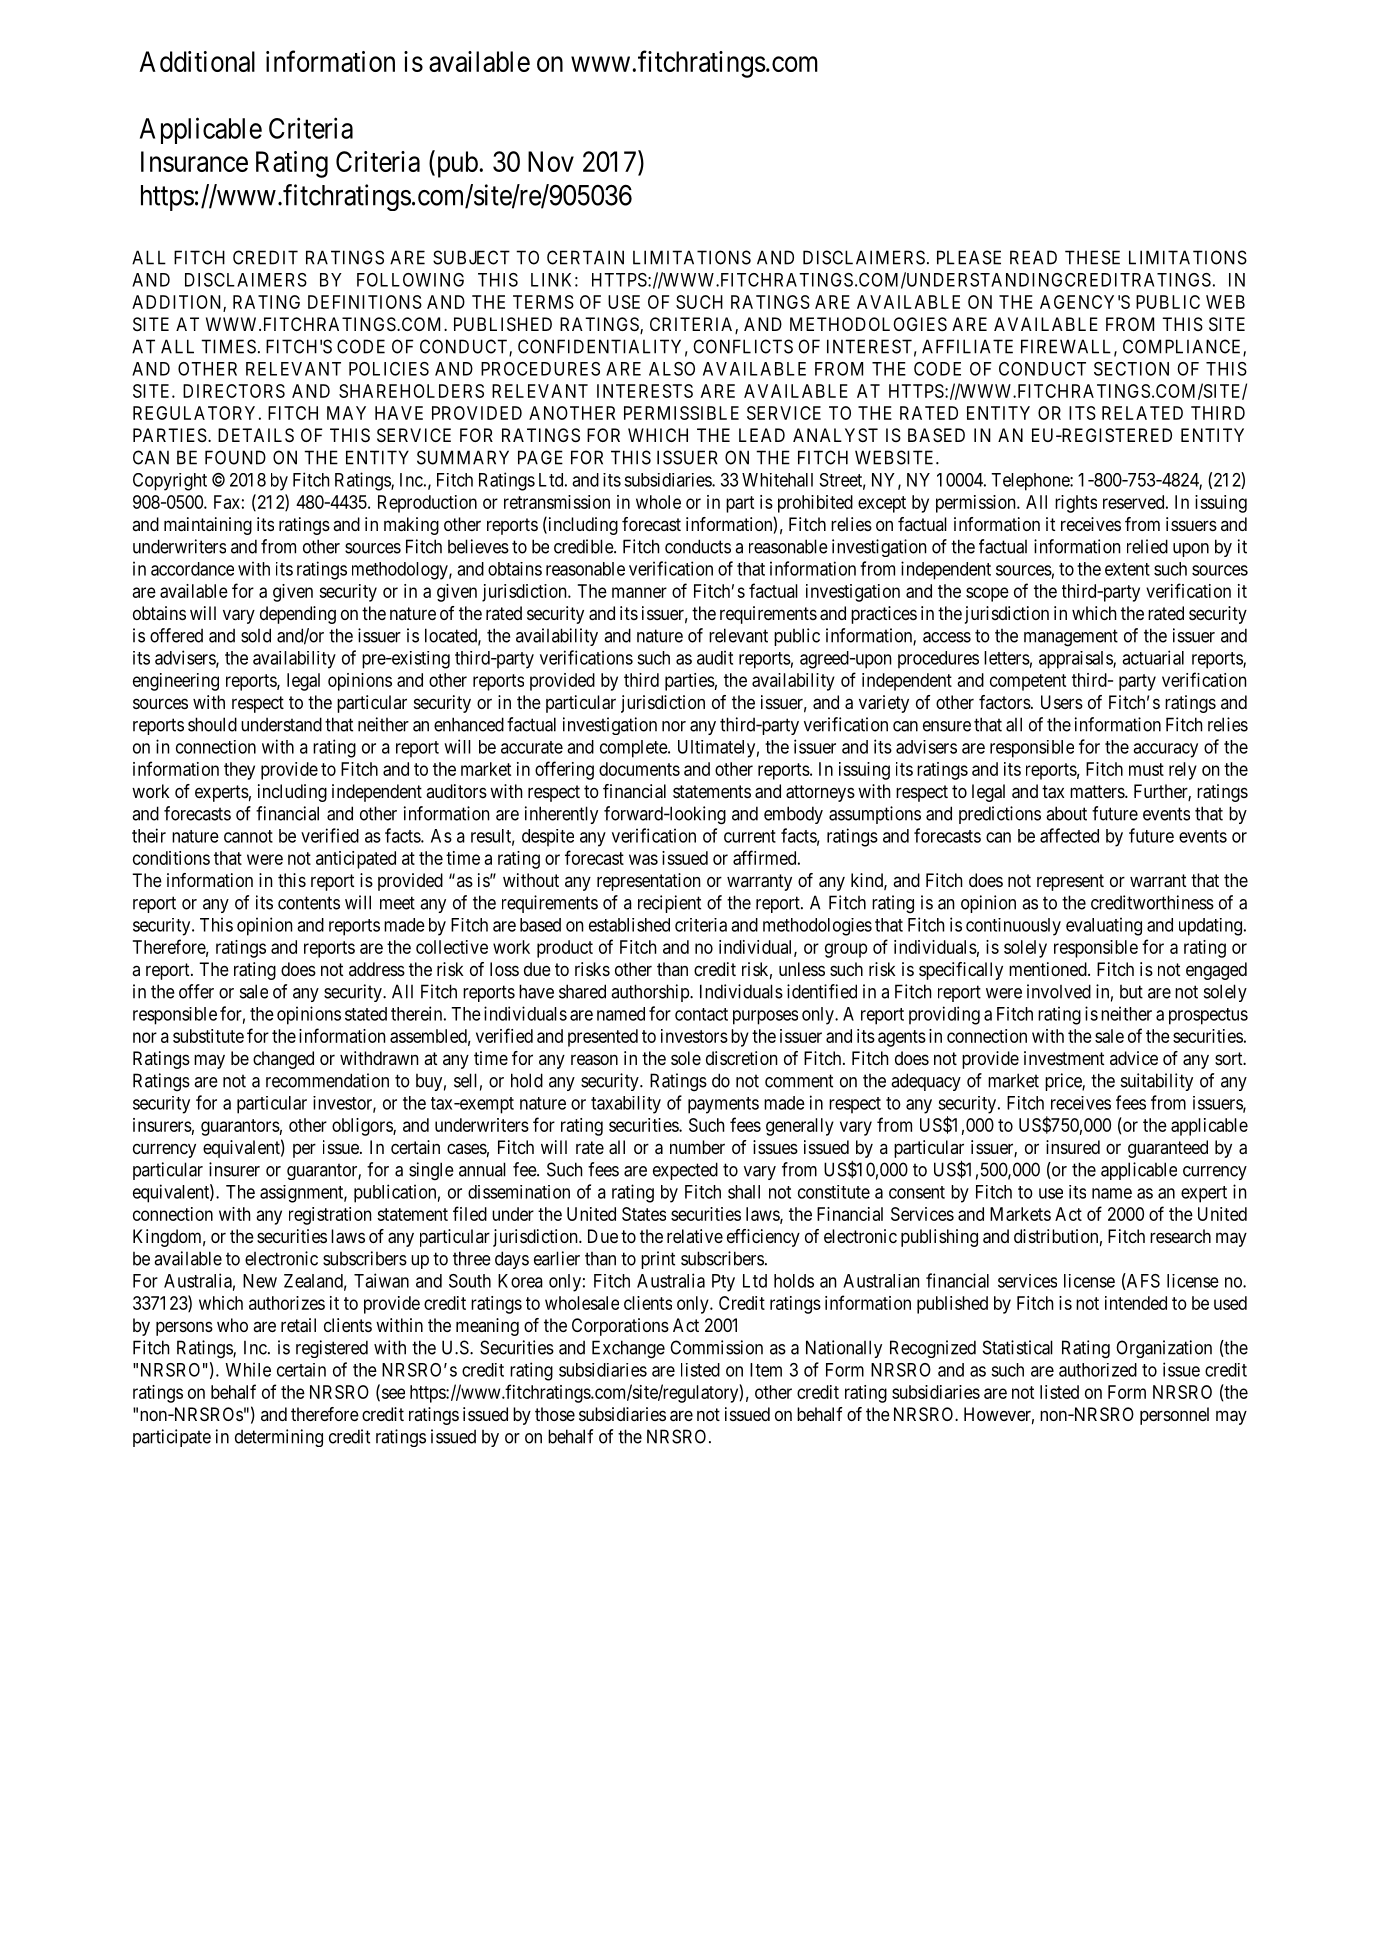 Image resolution: width=1379 pixels, height=1951 pixels. I want to click on they, so click(239, 771).
